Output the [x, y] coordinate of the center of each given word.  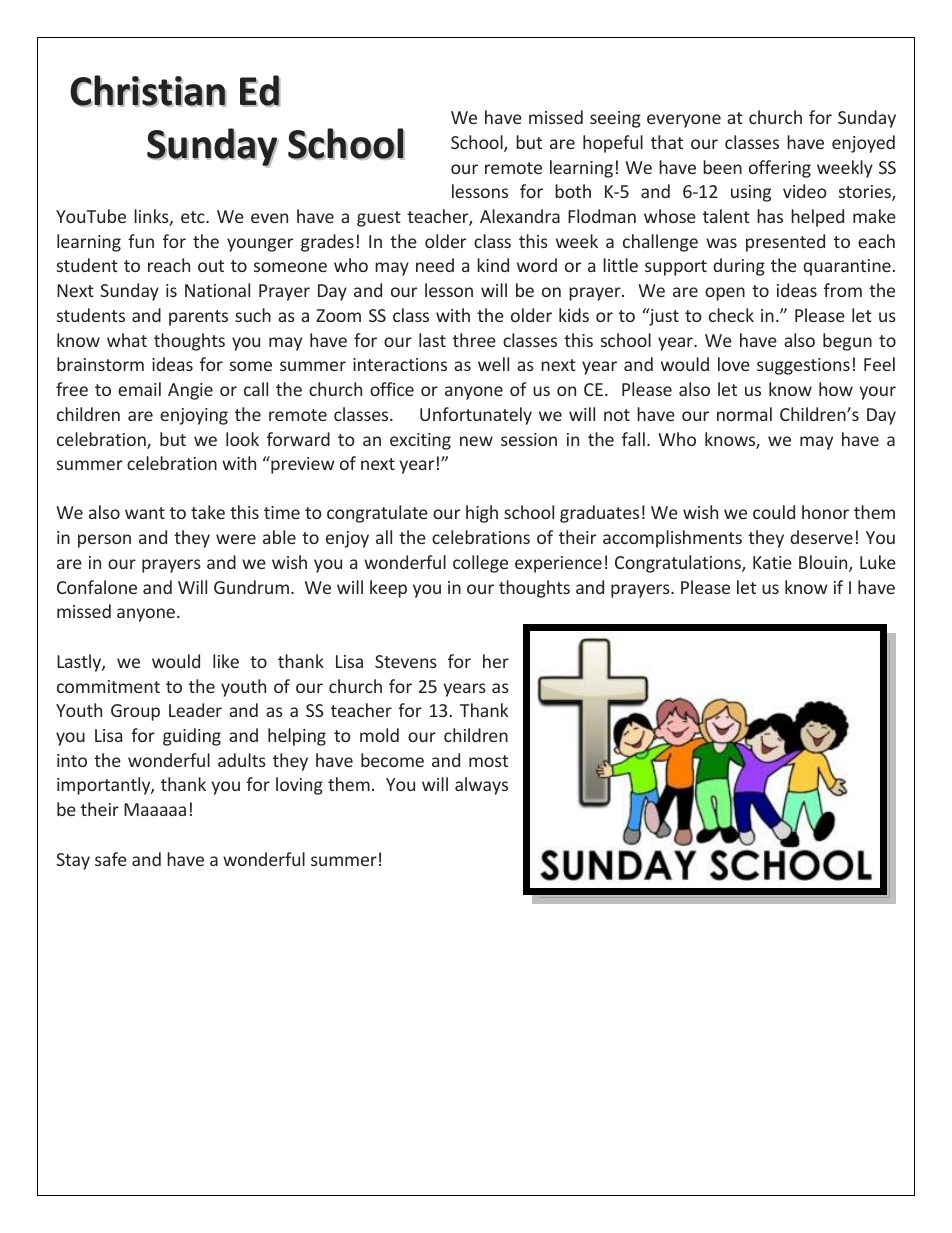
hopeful [613, 144]
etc [194, 217]
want [145, 513]
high [482, 514]
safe [111, 859]
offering [780, 169]
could [774, 512]
